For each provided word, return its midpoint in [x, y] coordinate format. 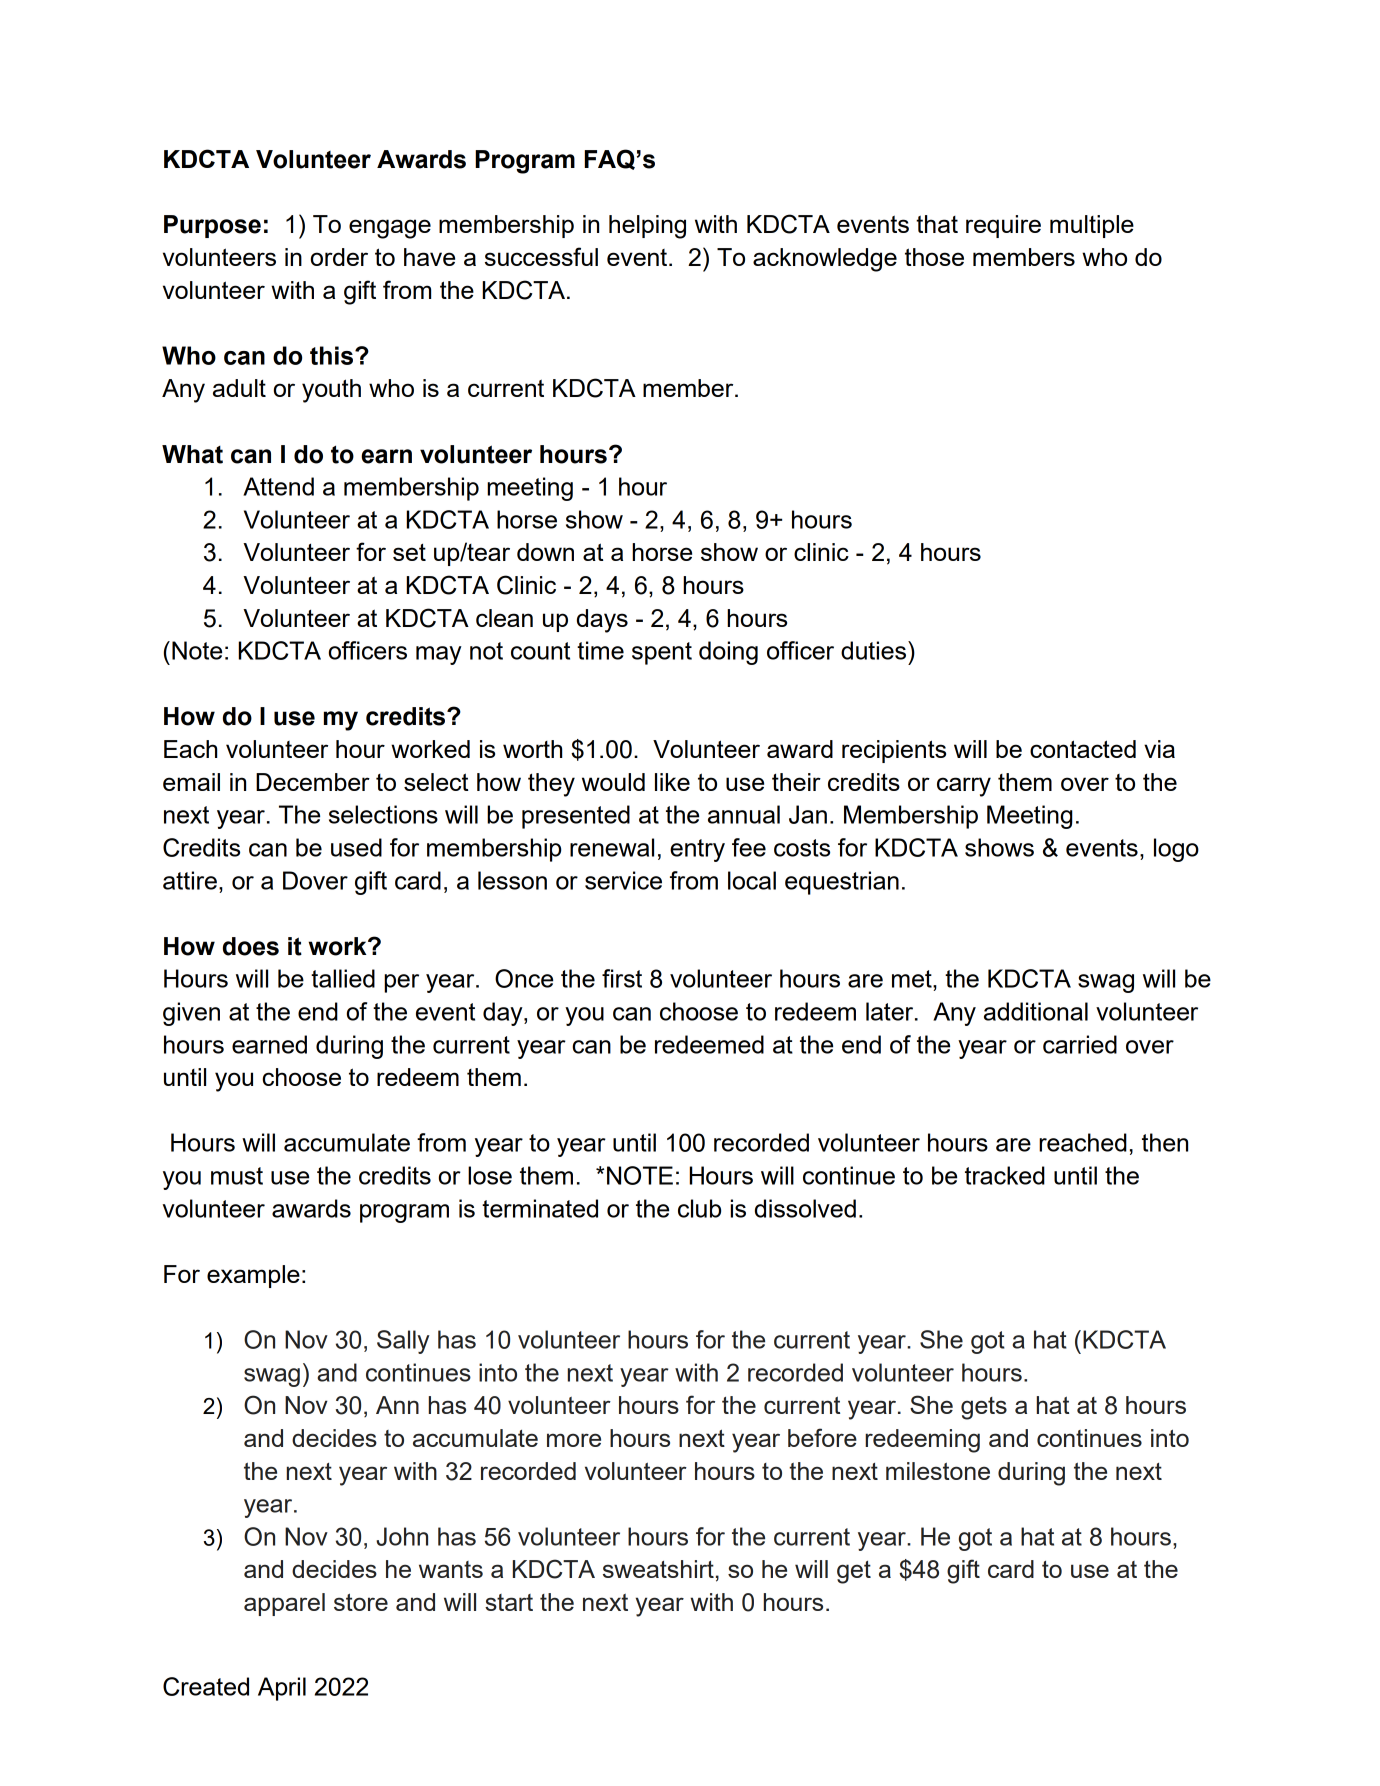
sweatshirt [658, 1569]
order [339, 257]
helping [647, 227]
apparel [284, 1604]
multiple [1092, 226]
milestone [938, 1471]
